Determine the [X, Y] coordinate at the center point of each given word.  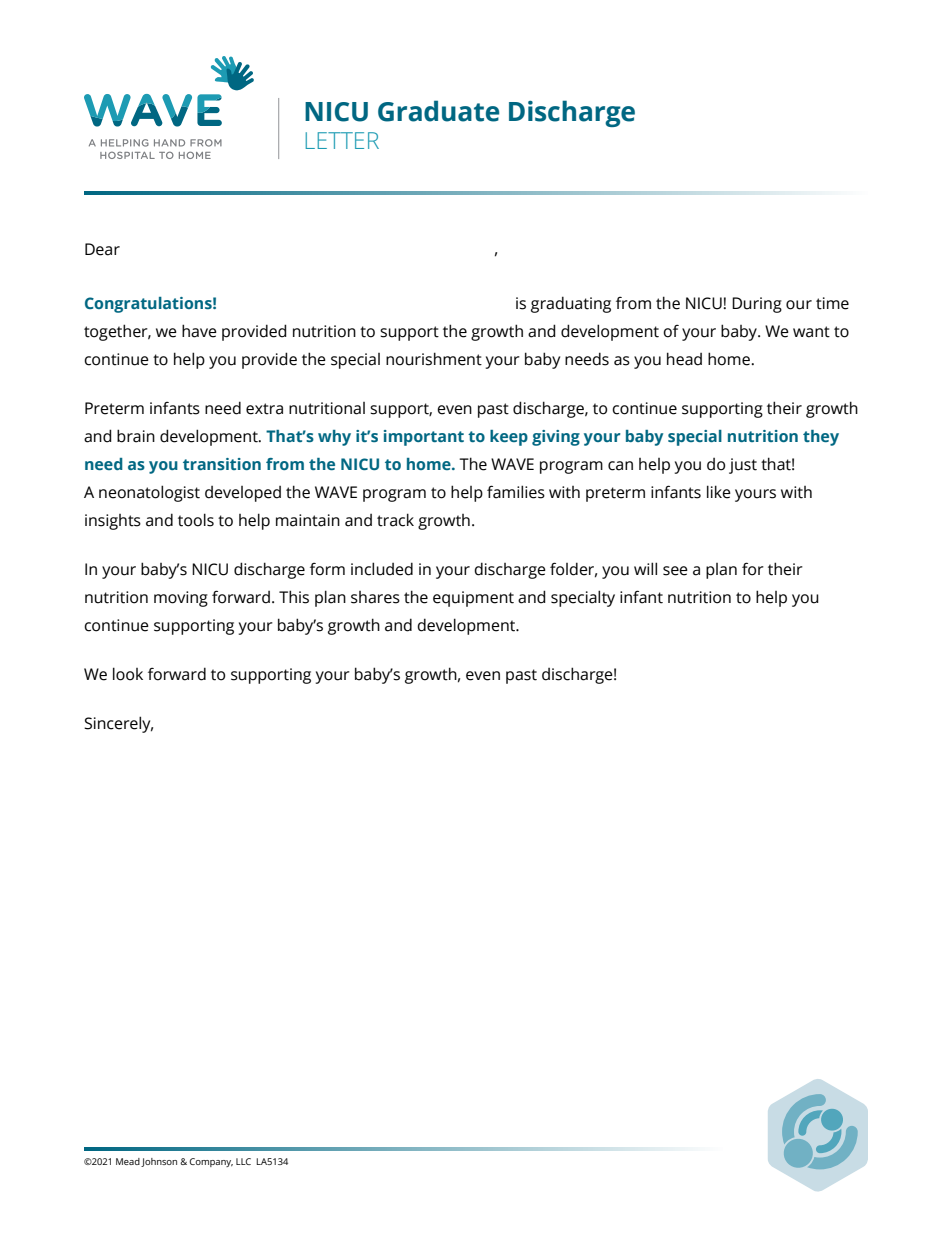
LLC [243, 1161]
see [675, 571]
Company [211, 1162]
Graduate [438, 111]
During [757, 305]
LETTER [342, 140]
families [516, 492]
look [128, 674]
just [743, 466]
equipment [473, 599]
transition [222, 464]
